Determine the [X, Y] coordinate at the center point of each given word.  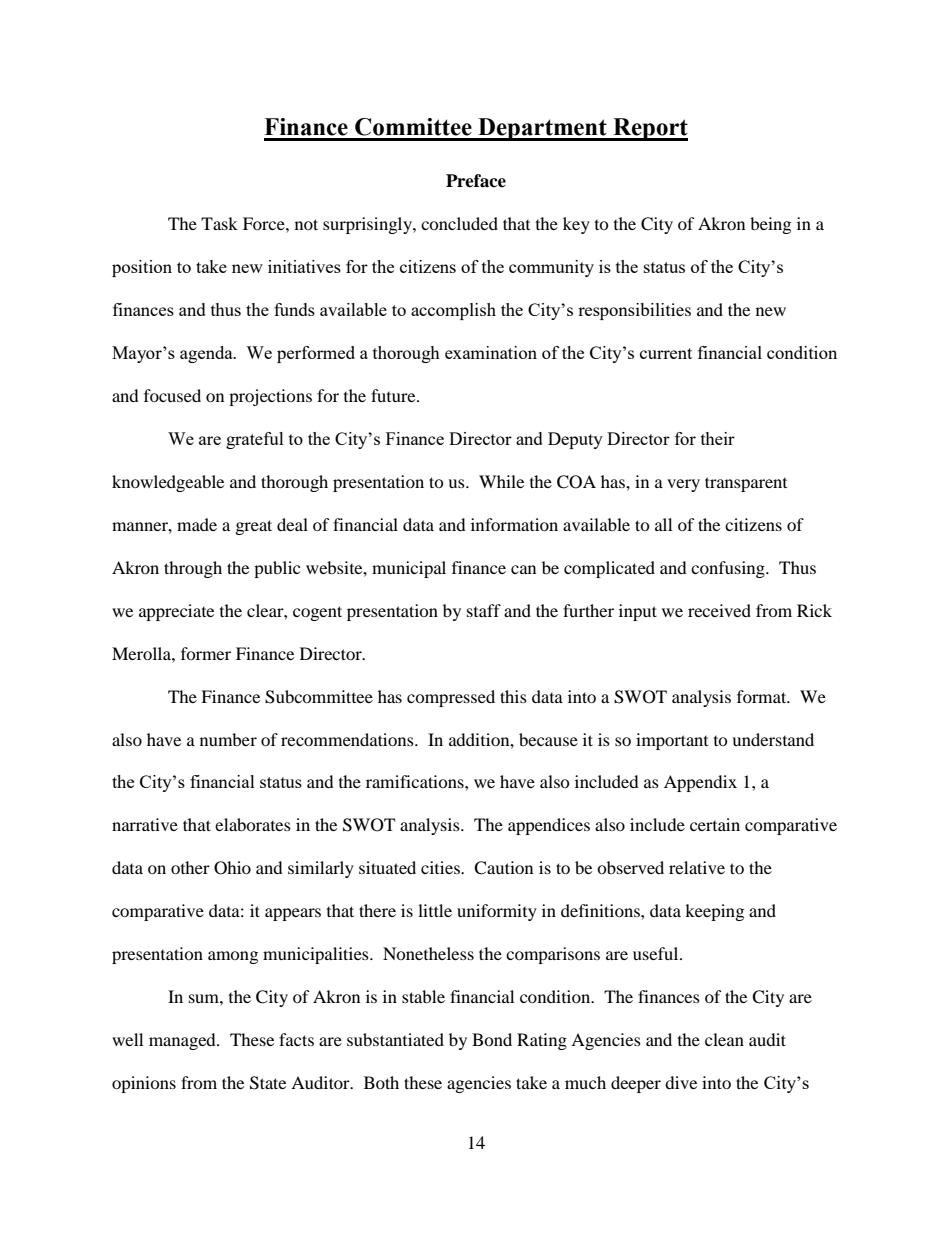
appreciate [176, 612]
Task [219, 223]
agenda [207, 354]
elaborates [253, 824]
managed [183, 1041]
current [666, 353]
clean [724, 1039]
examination [491, 352]
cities [441, 867]
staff [484, 610]
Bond [492, 1039]
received [719, 610]
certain [715, 824]
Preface [476, 181]
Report [649, 129]
